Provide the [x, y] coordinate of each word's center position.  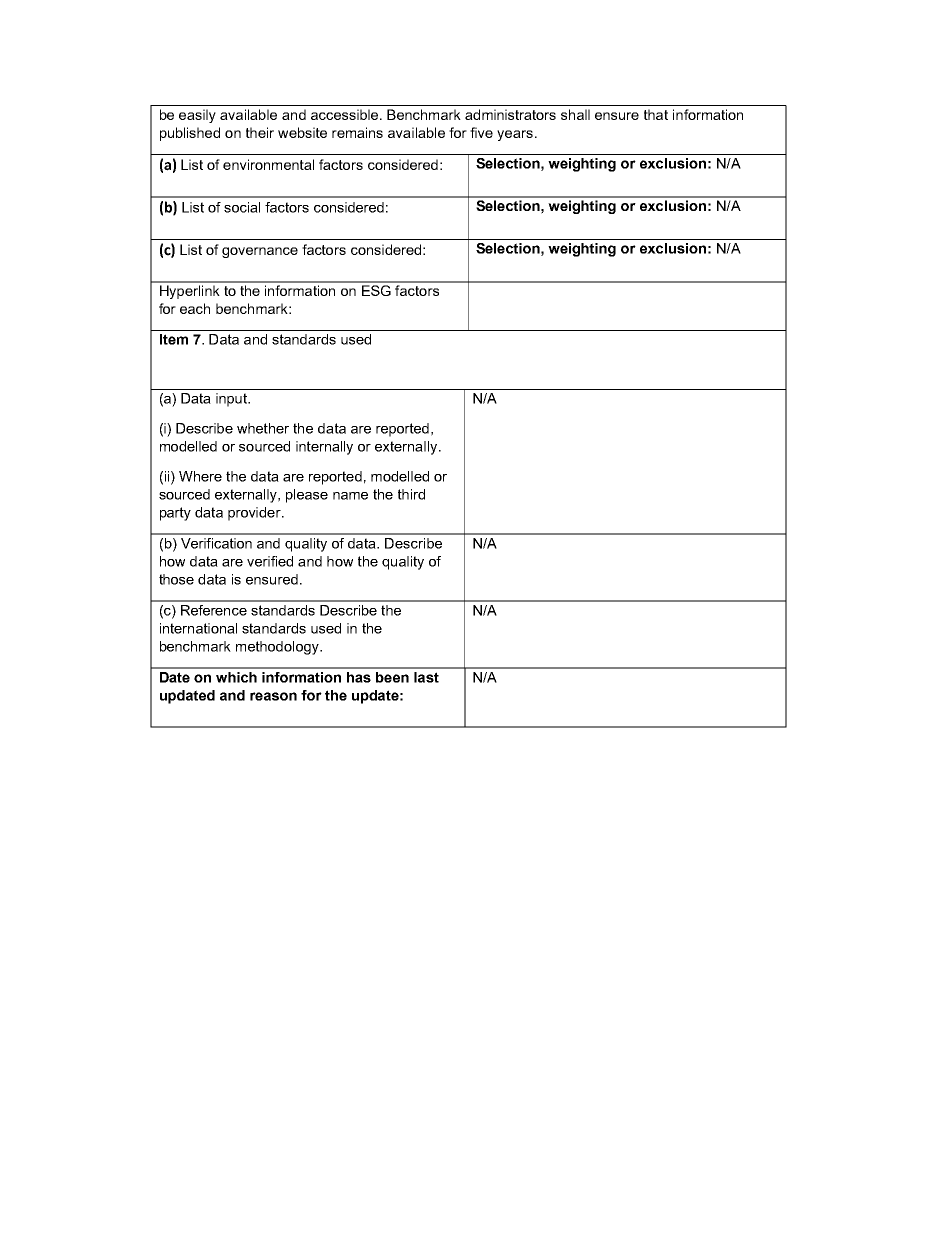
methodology [278, 648]
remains [357, 132]
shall [575, 114]
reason [273, 696]
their [260, 132]
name [350, 496]
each [195, 308]
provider [255, 514]
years [515, 135]
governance [260, 252]
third [411, 494]
